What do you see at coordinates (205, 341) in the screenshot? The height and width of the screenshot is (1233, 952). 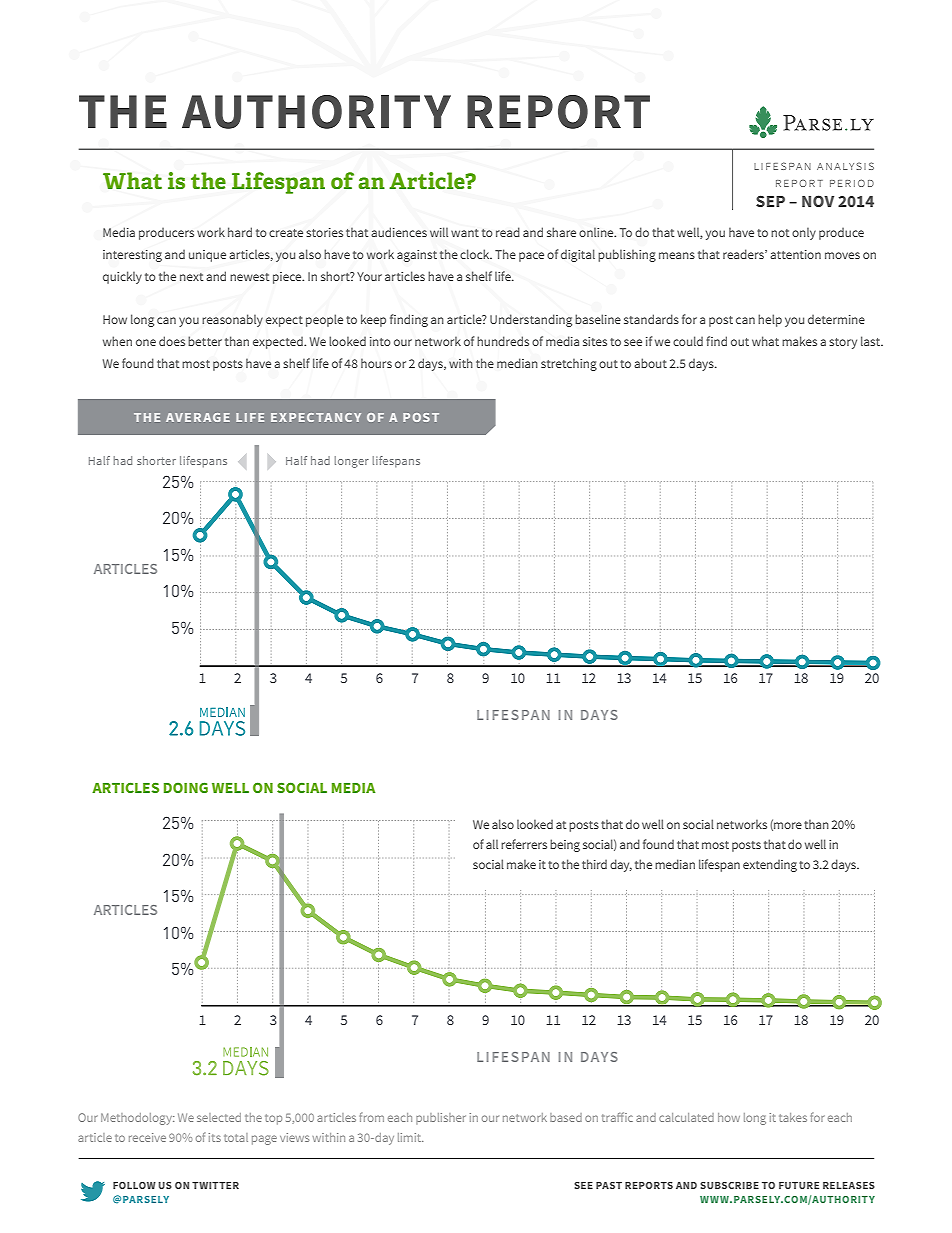 I see `better` at bounding box center [205, 341].
